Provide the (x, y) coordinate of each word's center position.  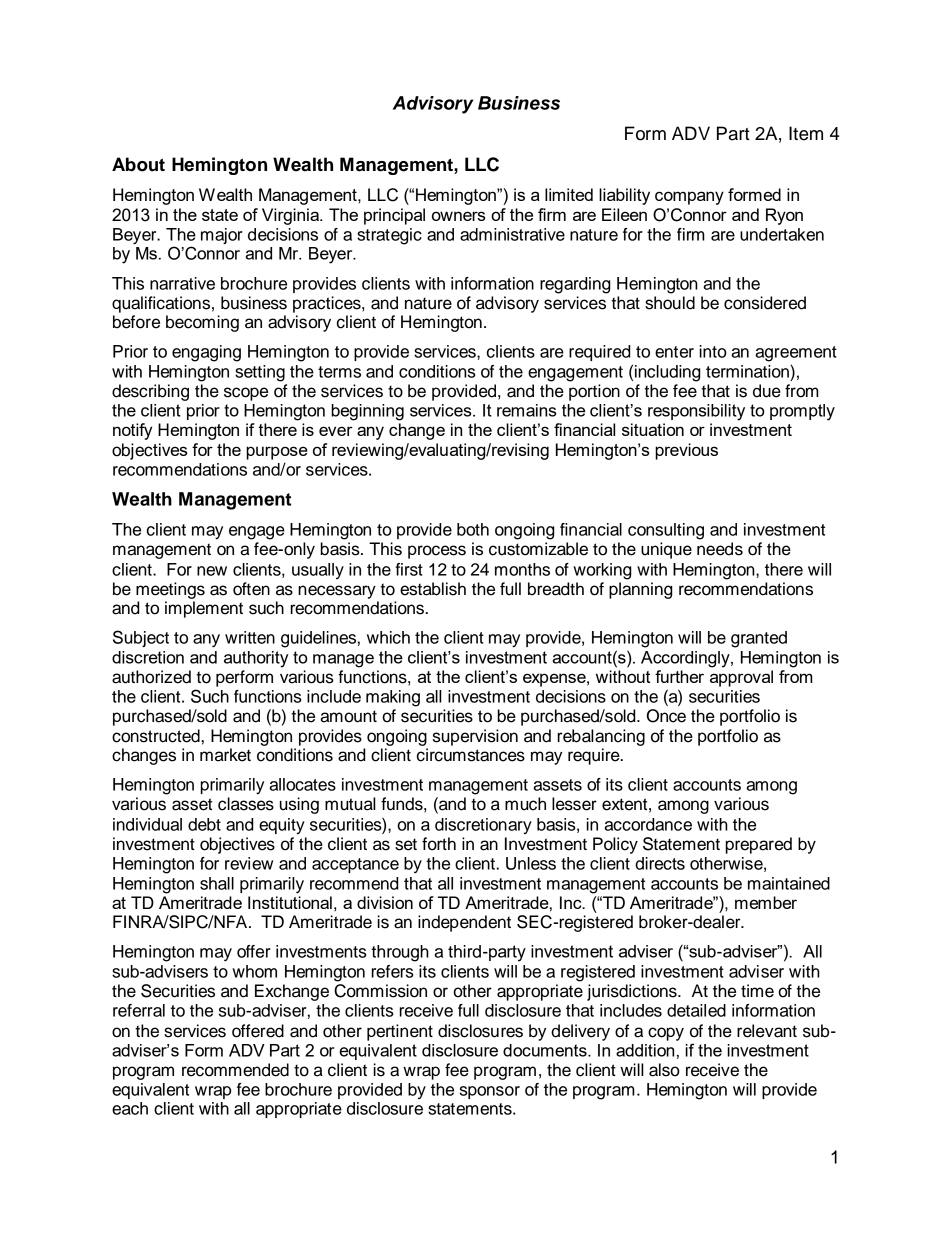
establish (433, 589)
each (130, 1108)
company (689, 198)
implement (204, 609)
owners (458, 216)
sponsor (490, 1092)
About (138, 164)
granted (759, 639)
